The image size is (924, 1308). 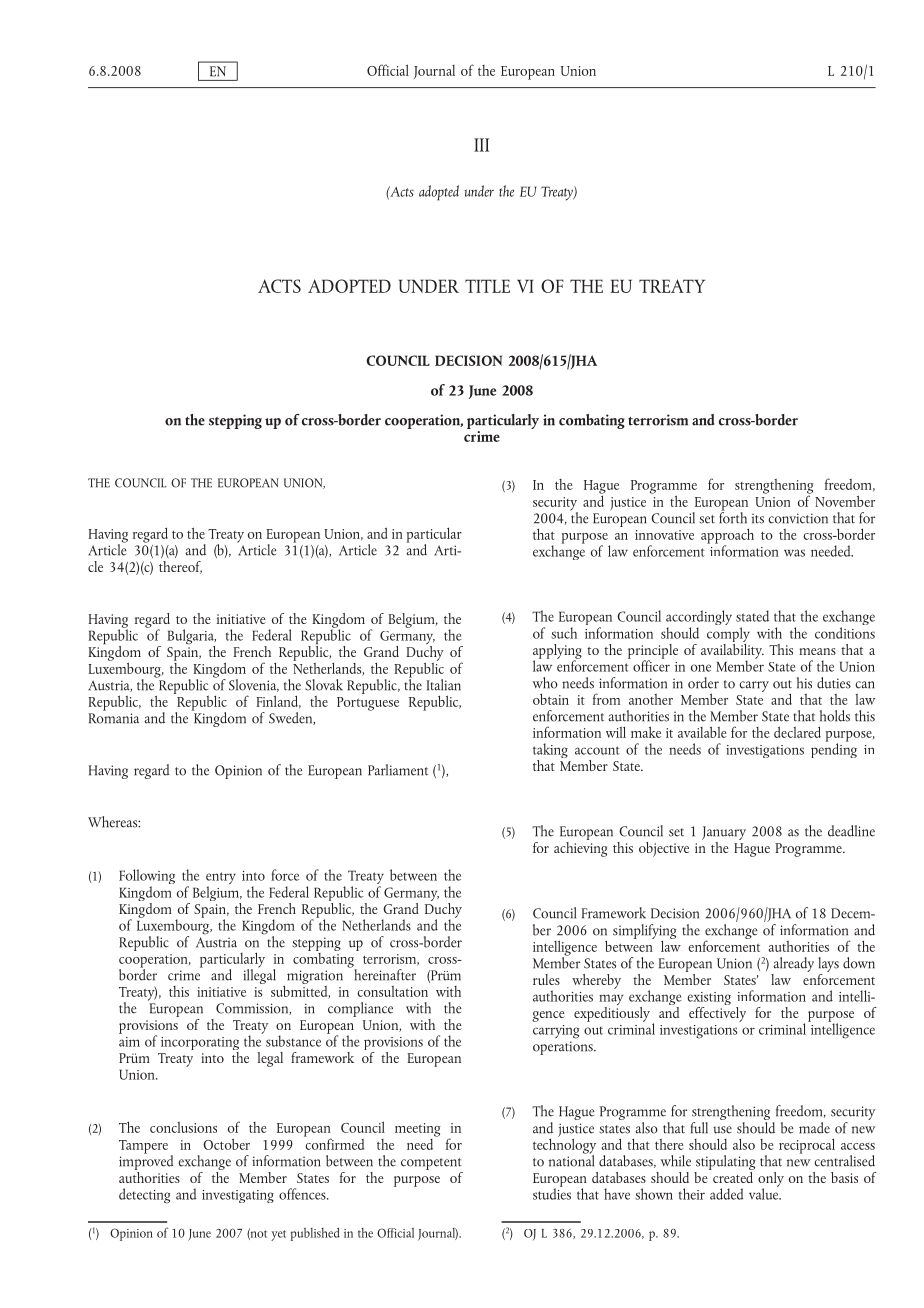 I want to click on value, so click(x=765, y=1193).
